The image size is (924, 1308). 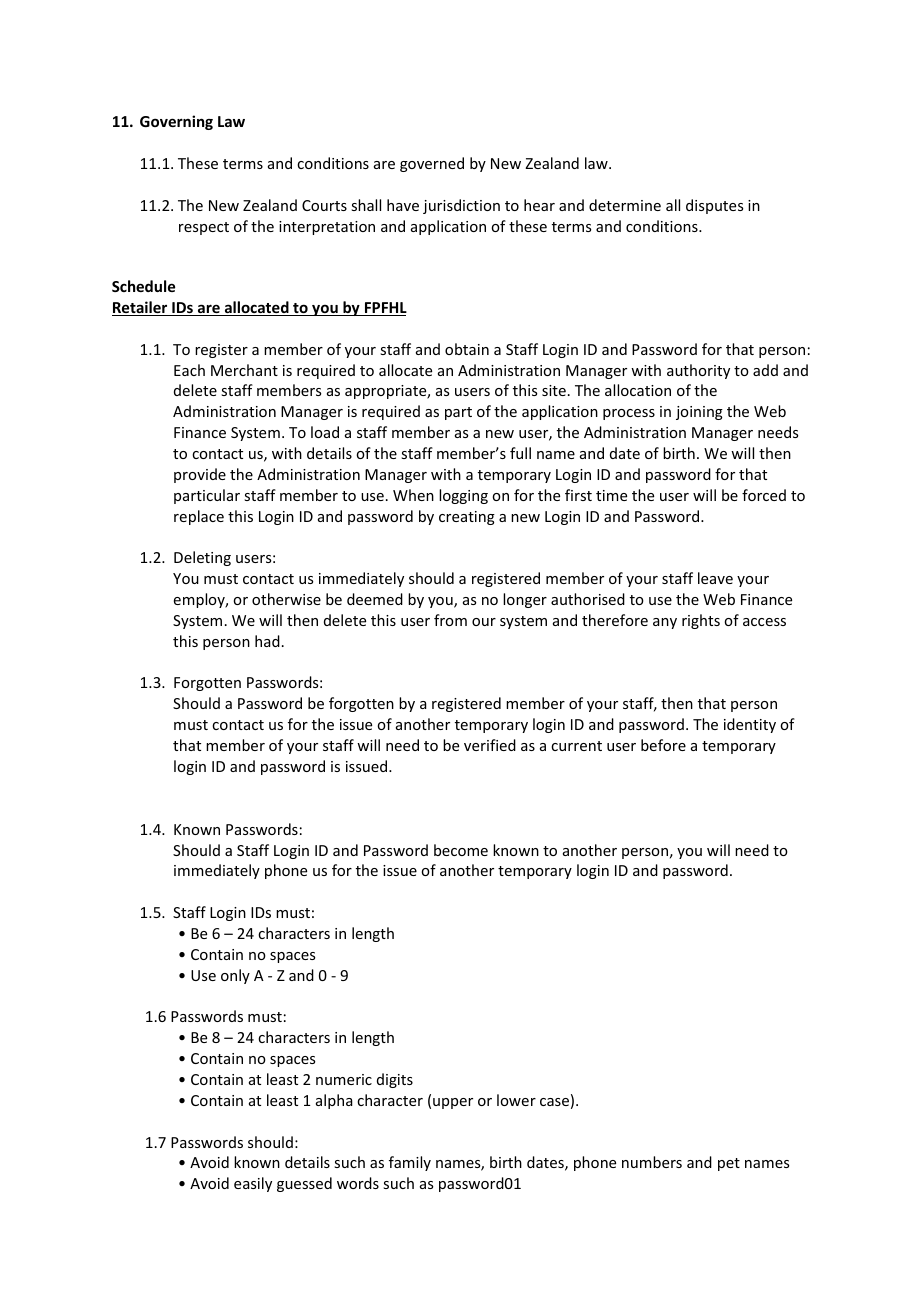 What do you see at coordinates (467, 349) in the screenshot?
I see `obtain` at bounding box center [467, 349].
